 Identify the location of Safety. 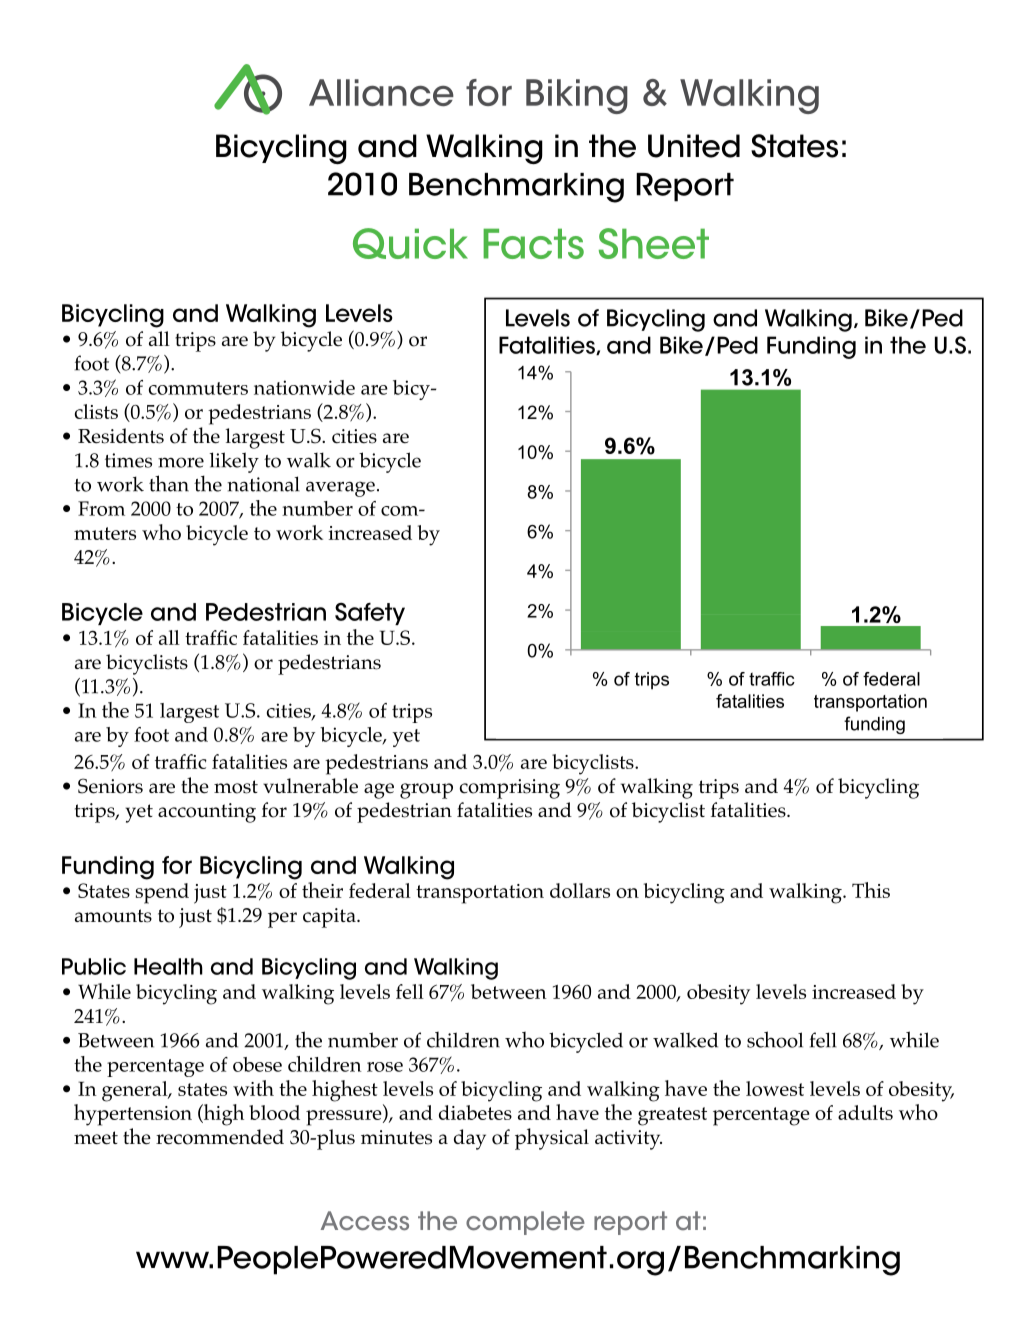
(370, 614).
